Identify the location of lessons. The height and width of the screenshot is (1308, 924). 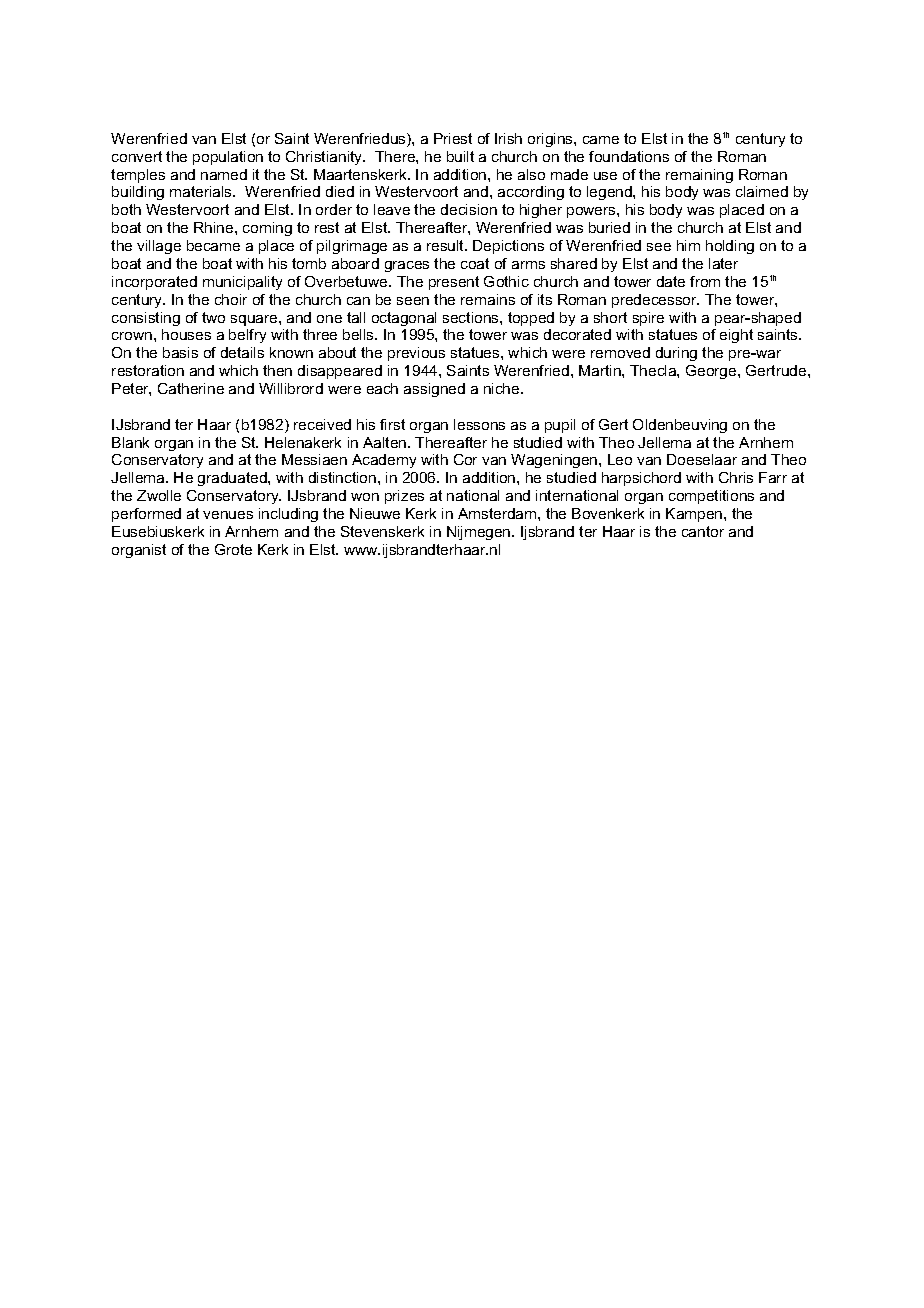
(479, 424).
